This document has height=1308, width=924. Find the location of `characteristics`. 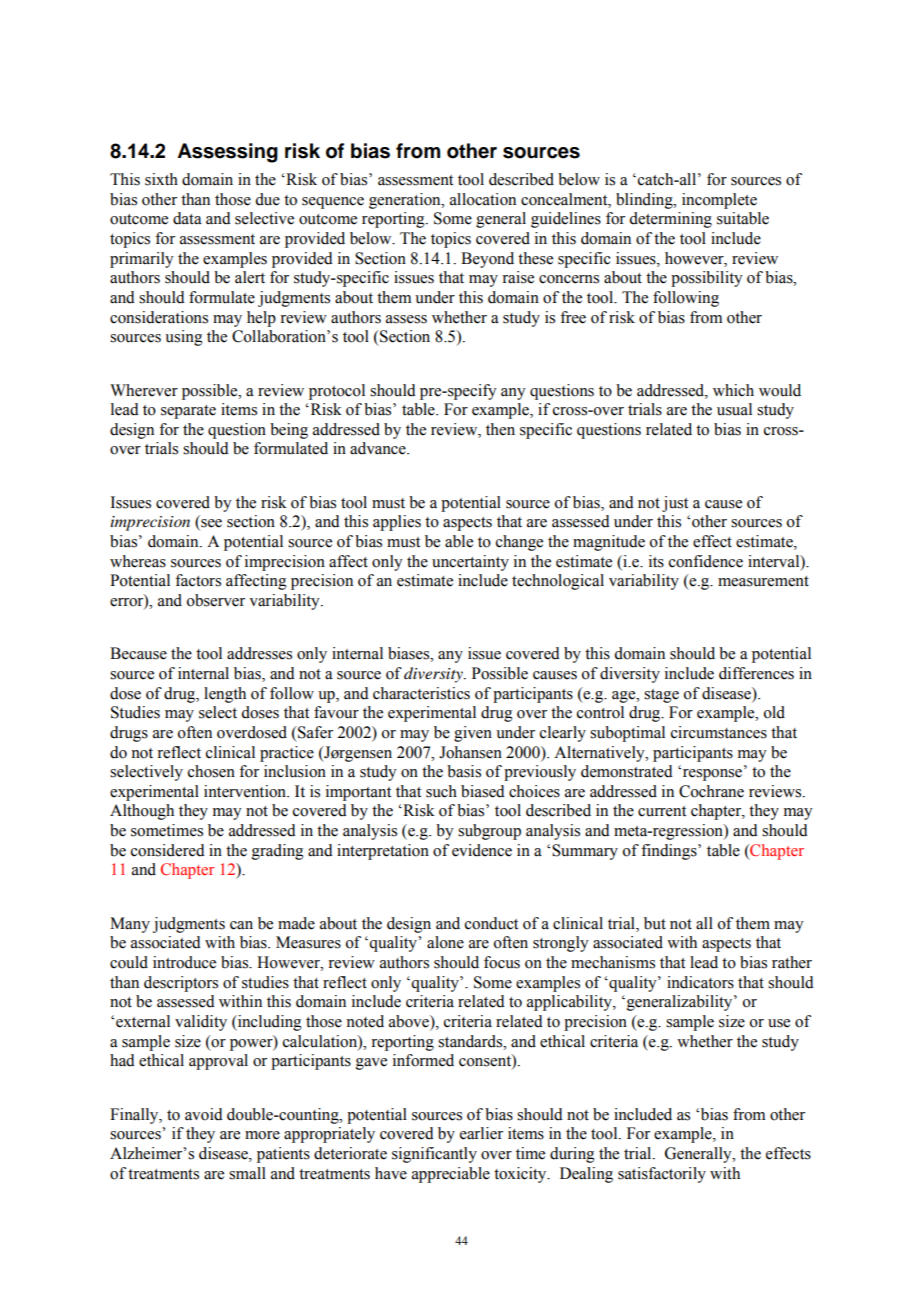

characteristics is located at coordinates (421, 693).
